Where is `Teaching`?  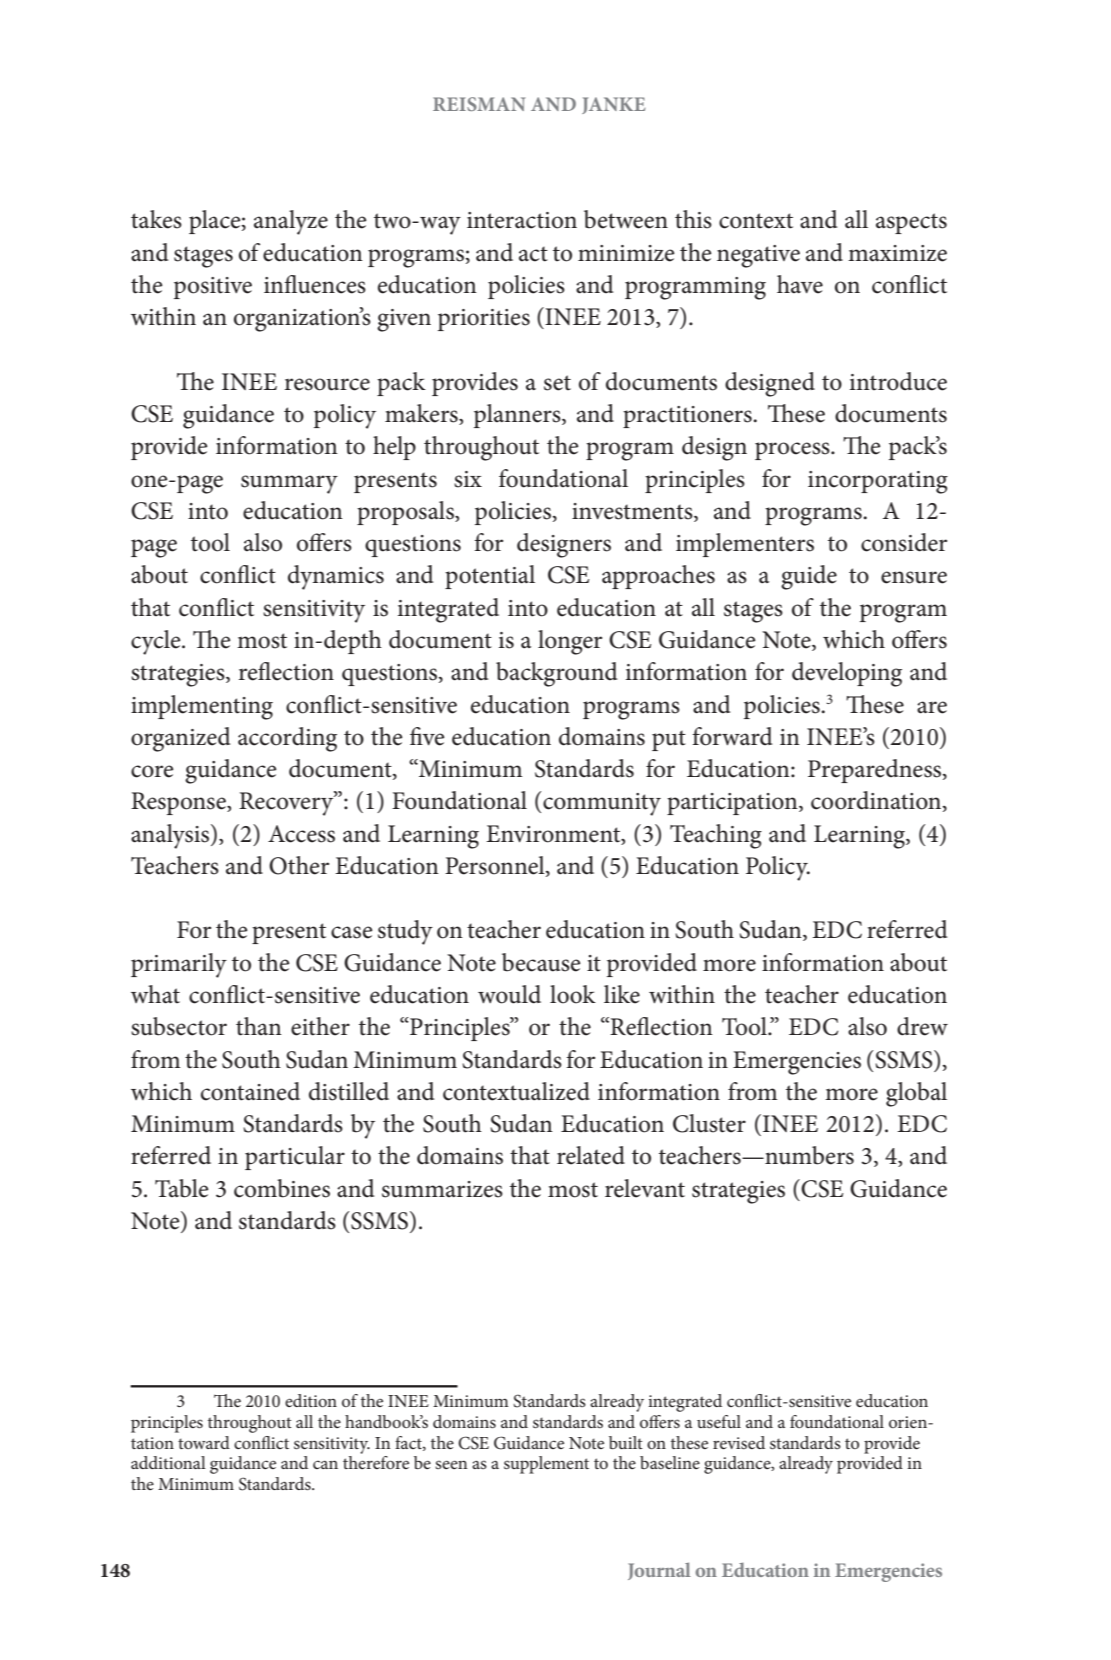 Teaching is located at coordinates (716, 836).
